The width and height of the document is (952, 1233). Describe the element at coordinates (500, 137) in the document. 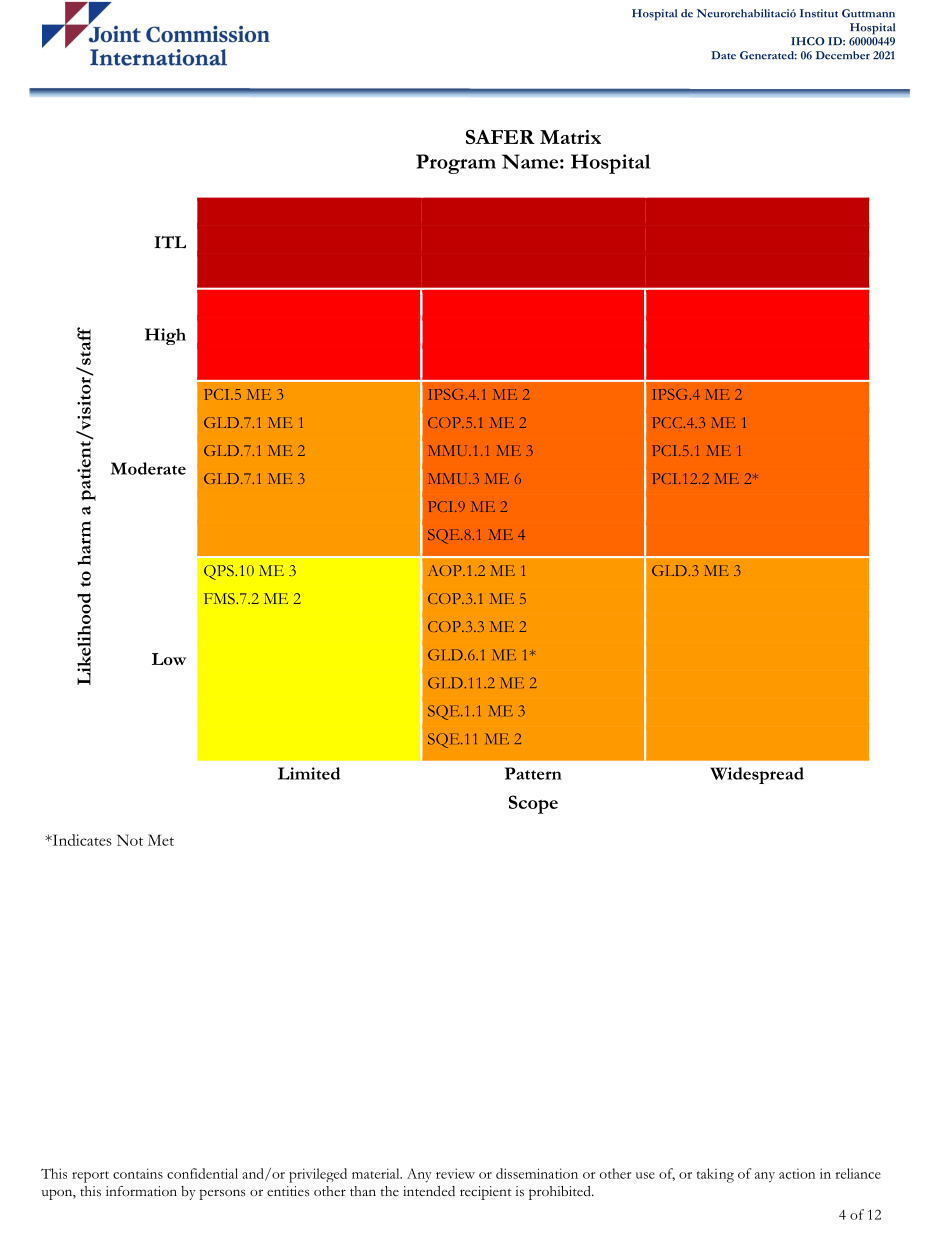

I see `SAFER` at that location.
